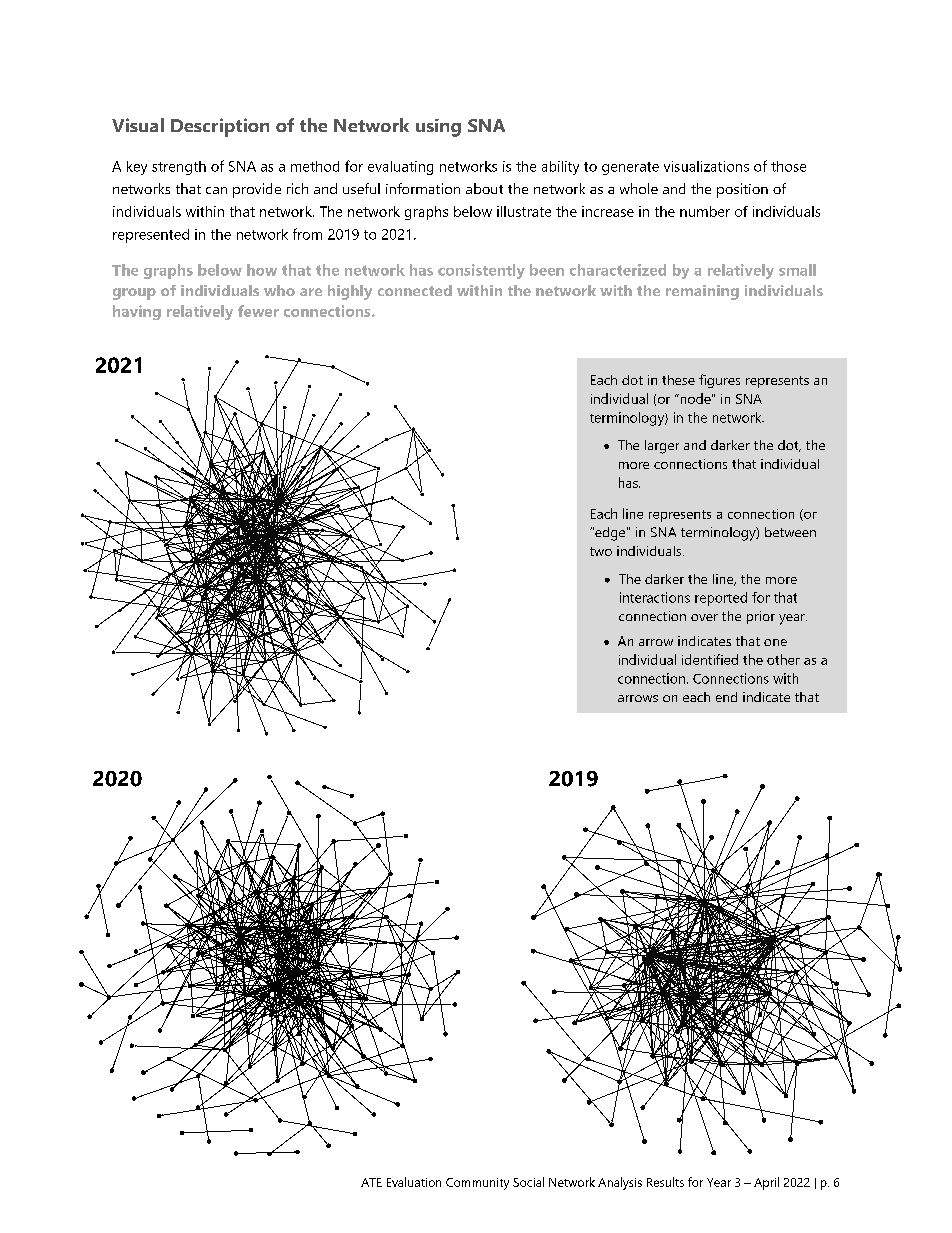 The height and width of the screenshot is (1233, 952). What do you see at coordinates (726, 697) in the screenshot?
I see `end` at bounding box center [726, 697].
